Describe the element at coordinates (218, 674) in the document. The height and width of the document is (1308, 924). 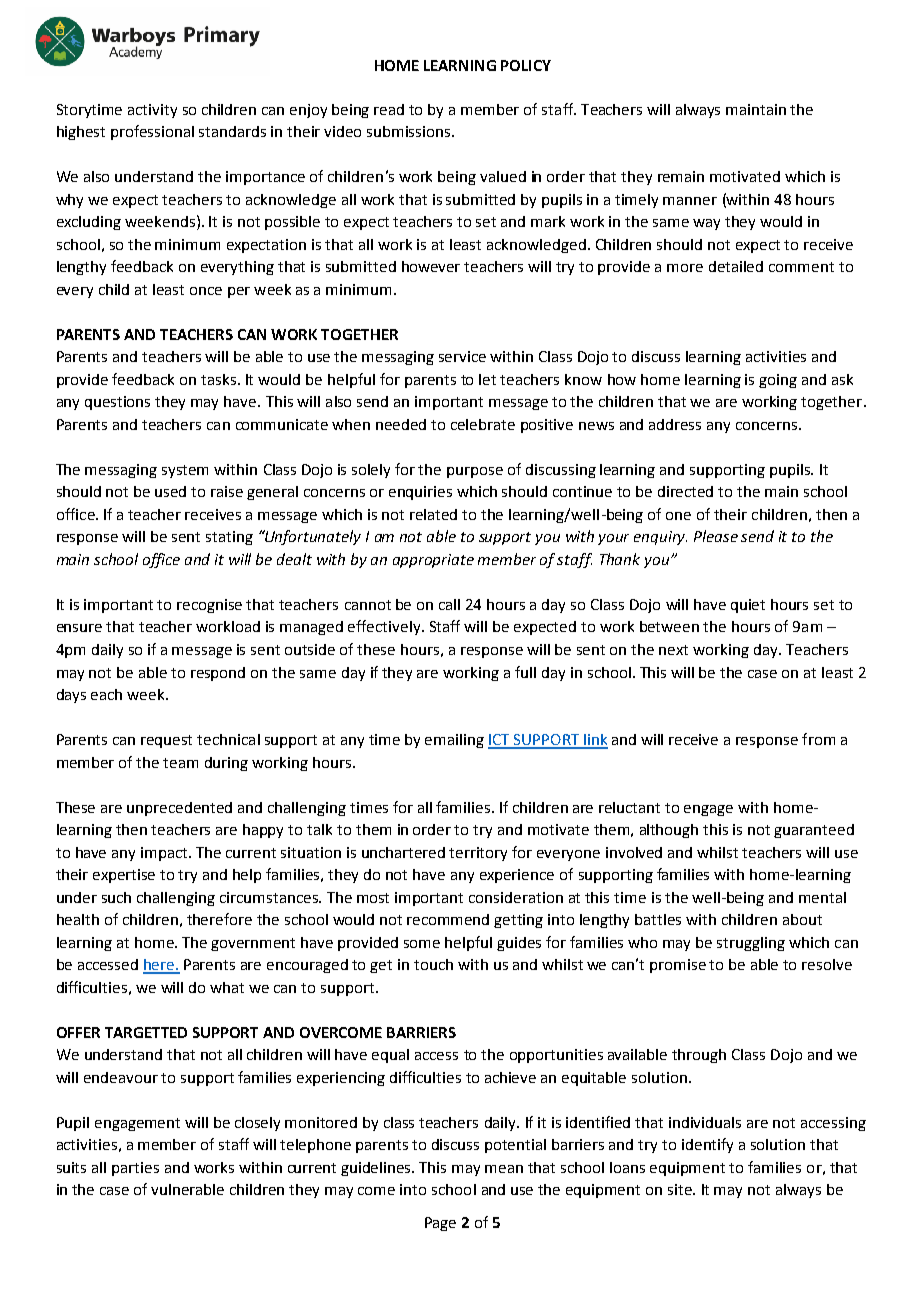
I see `respond` at that location.
